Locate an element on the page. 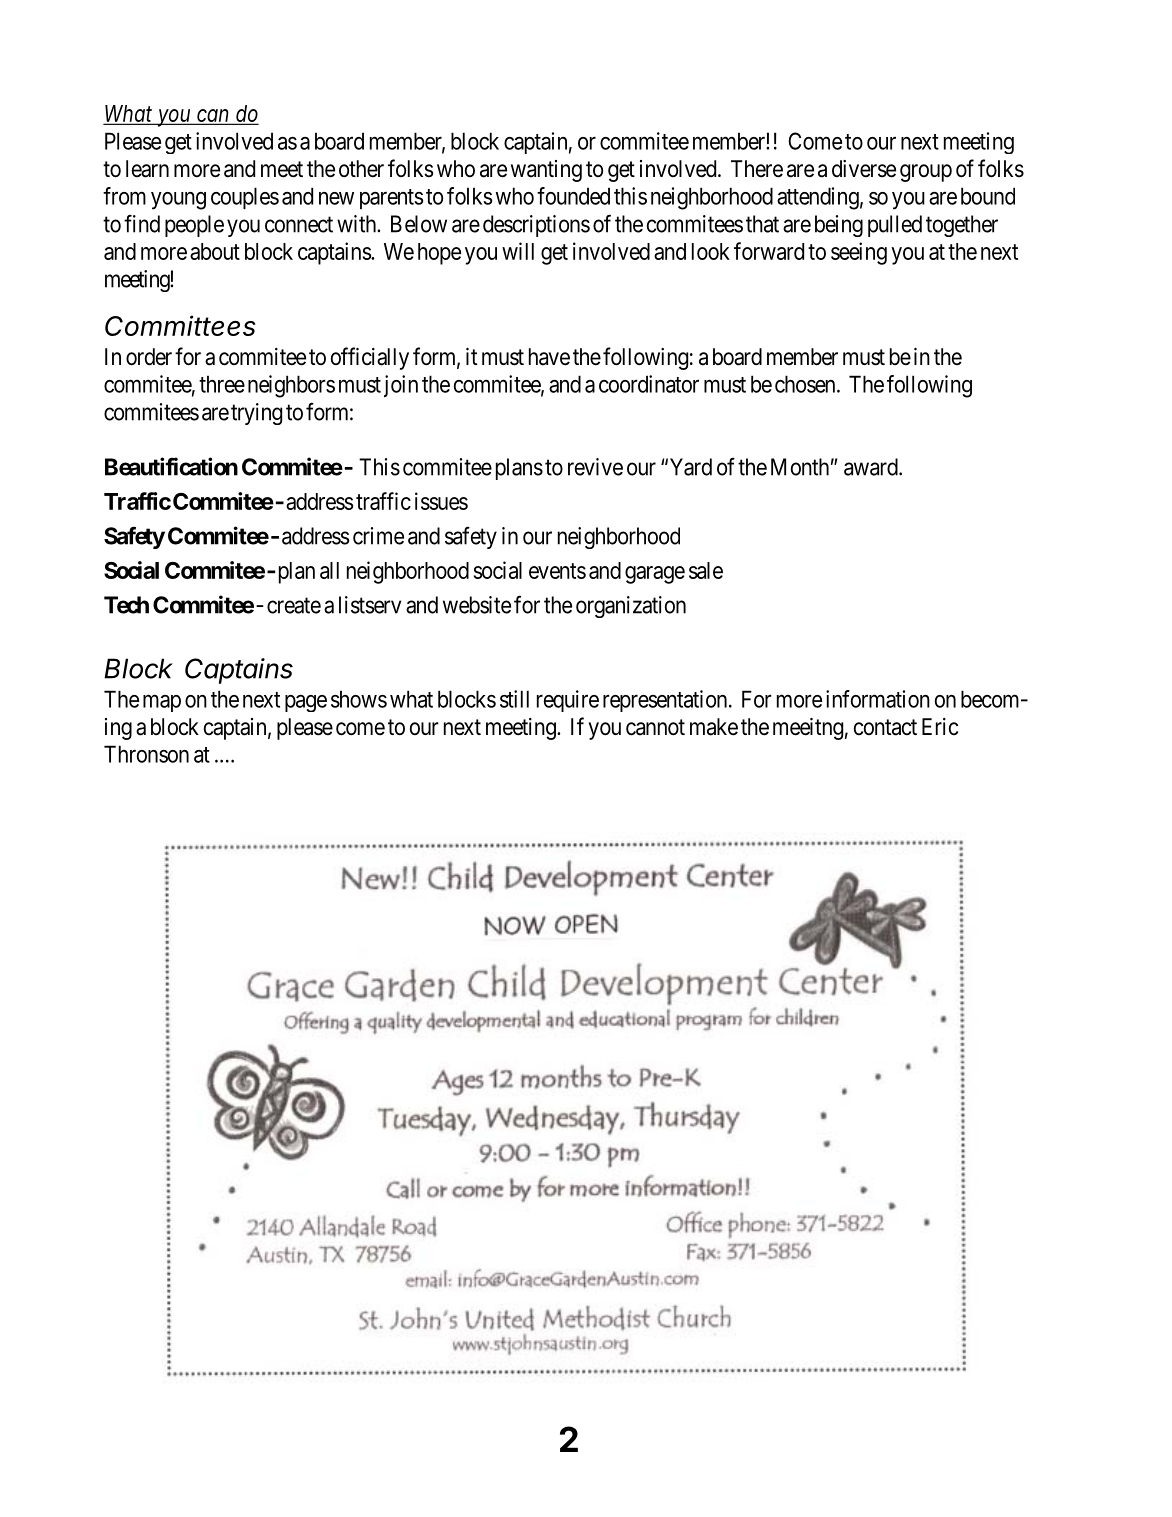 The image size is (1172, 1517). create is located at coordinates (294, 605).
